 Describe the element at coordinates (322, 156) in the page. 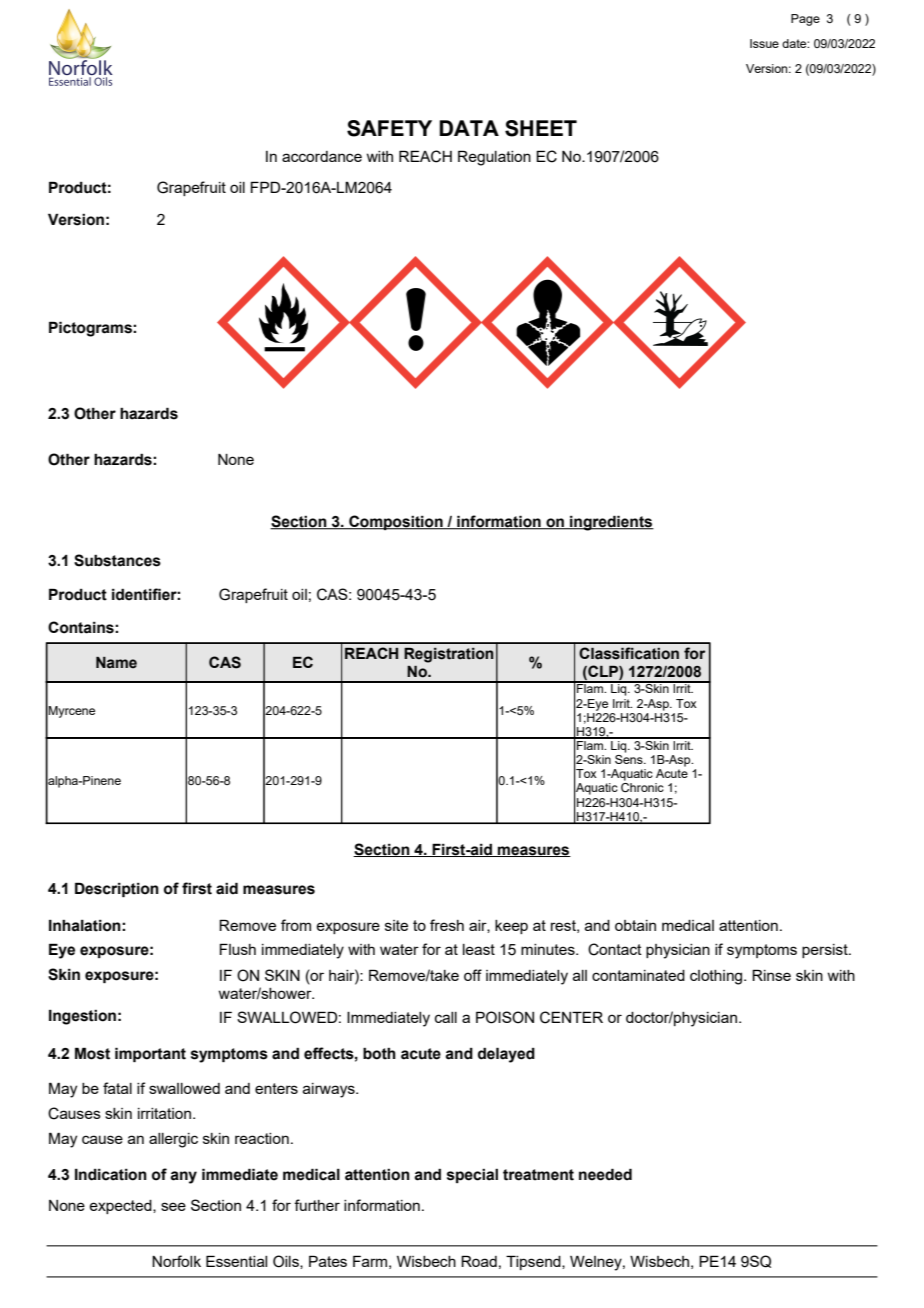

I see `accordance` at that location.
